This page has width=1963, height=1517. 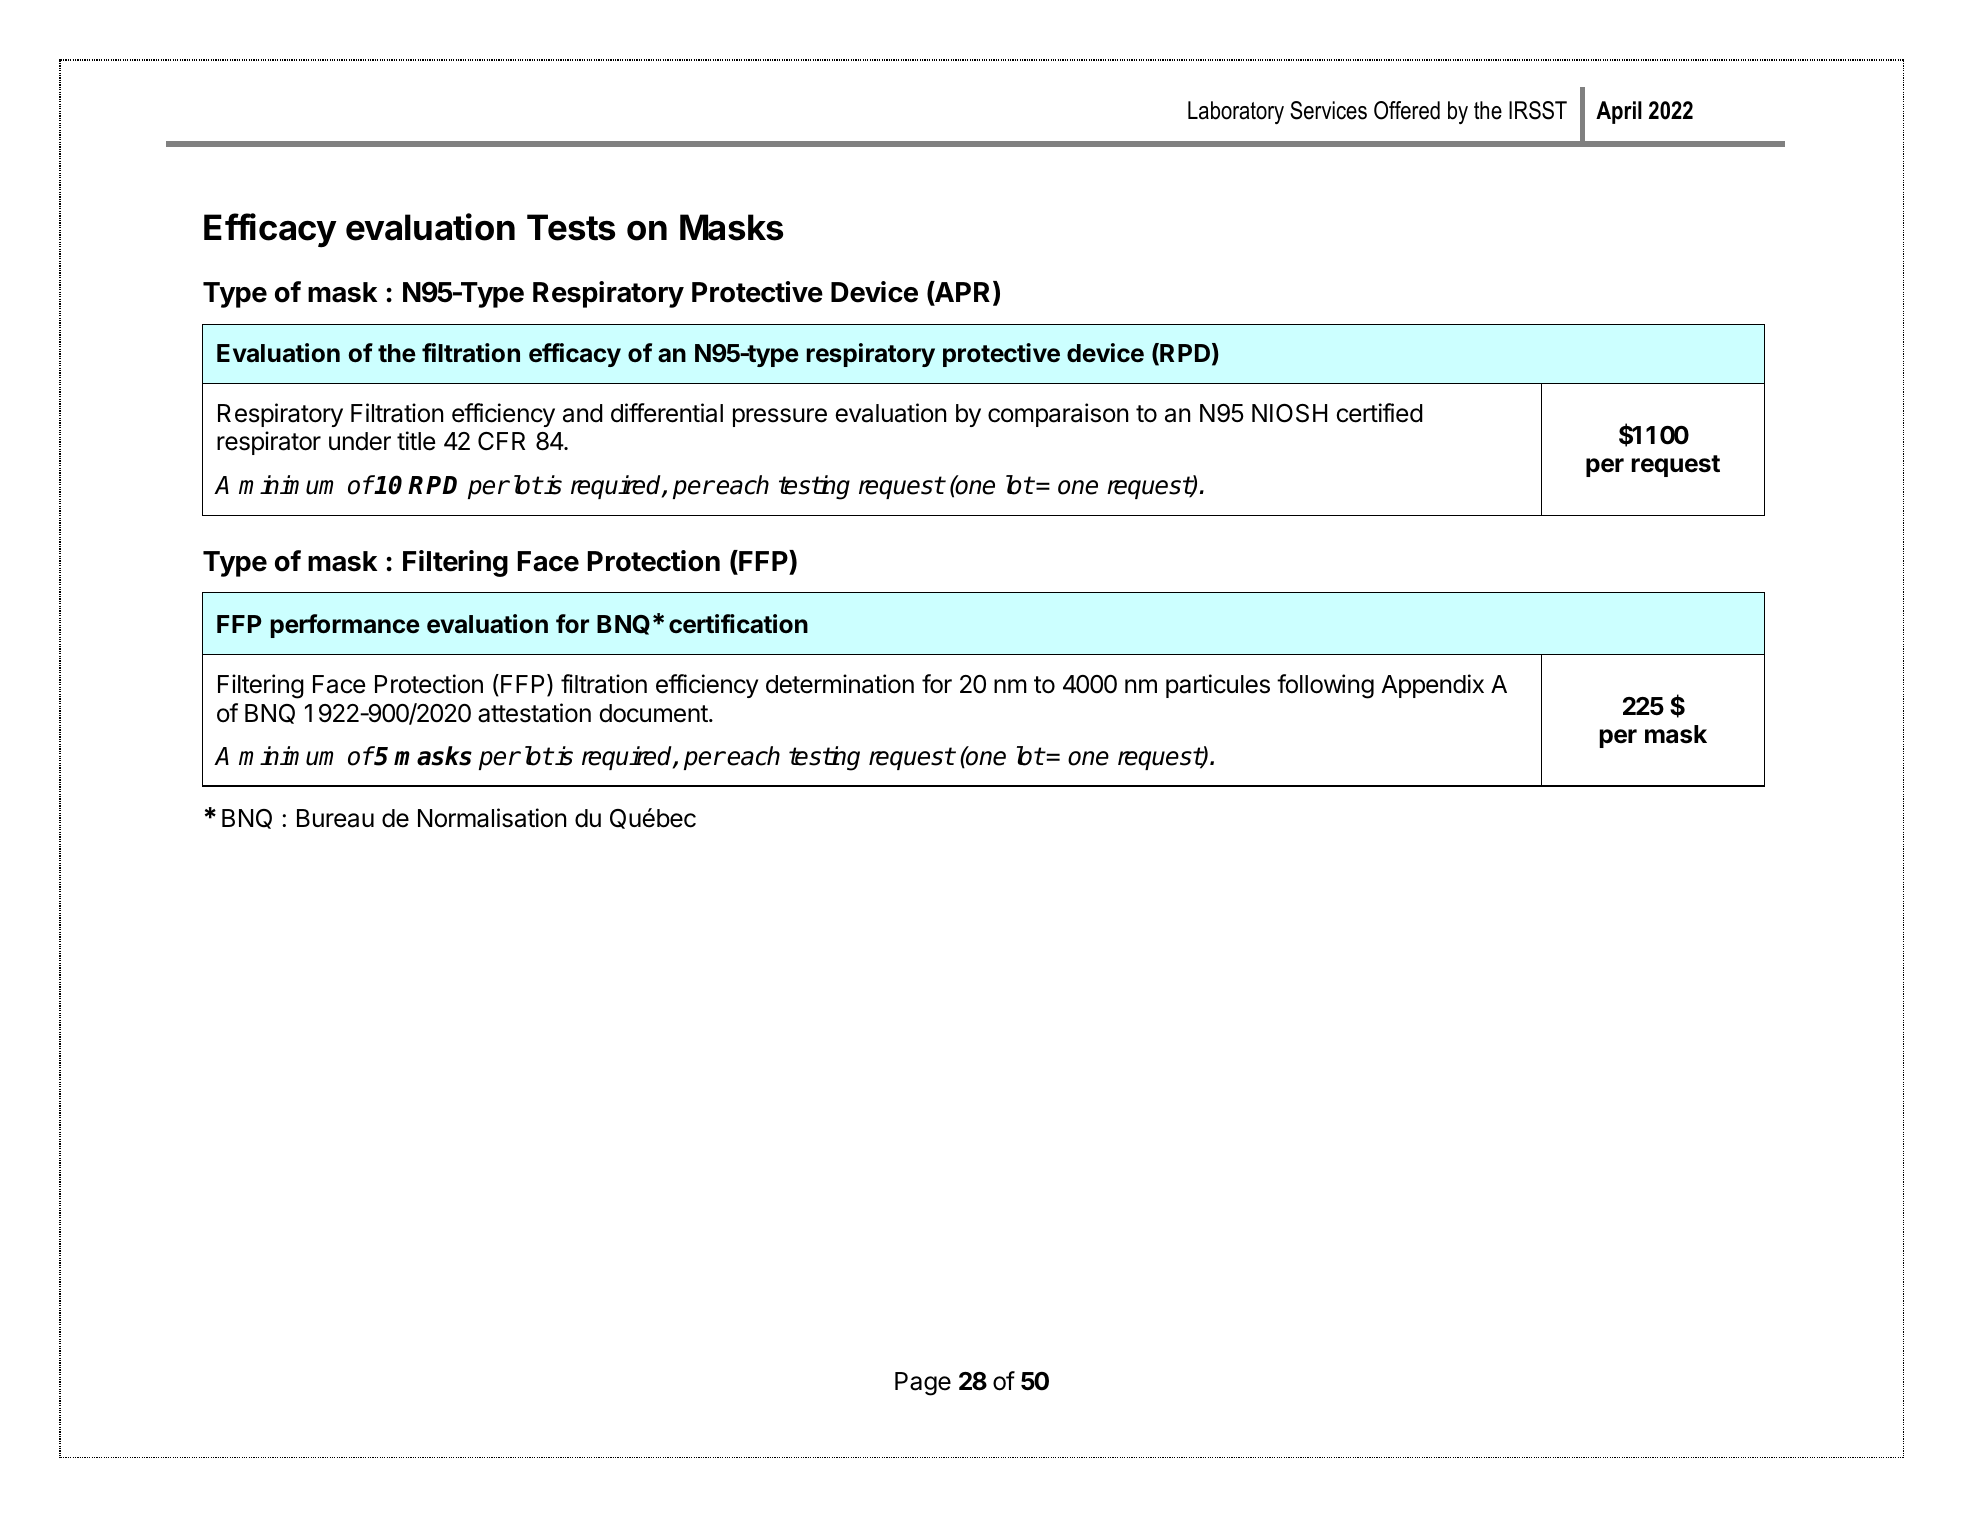 I want to click on performance, so click(x=345, y=626).
